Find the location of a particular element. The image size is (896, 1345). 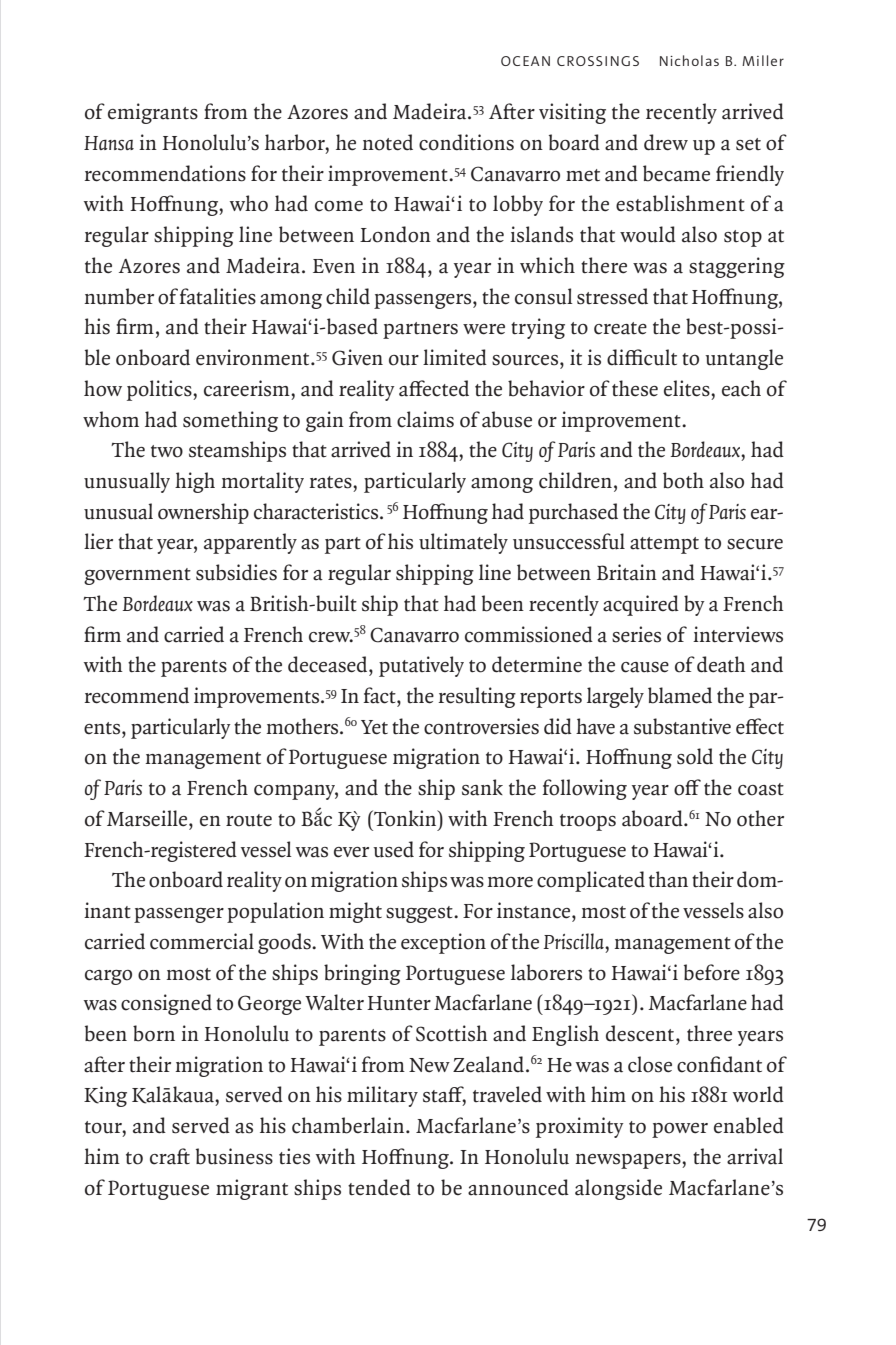

tended is located at coordinates (379, 1187).
